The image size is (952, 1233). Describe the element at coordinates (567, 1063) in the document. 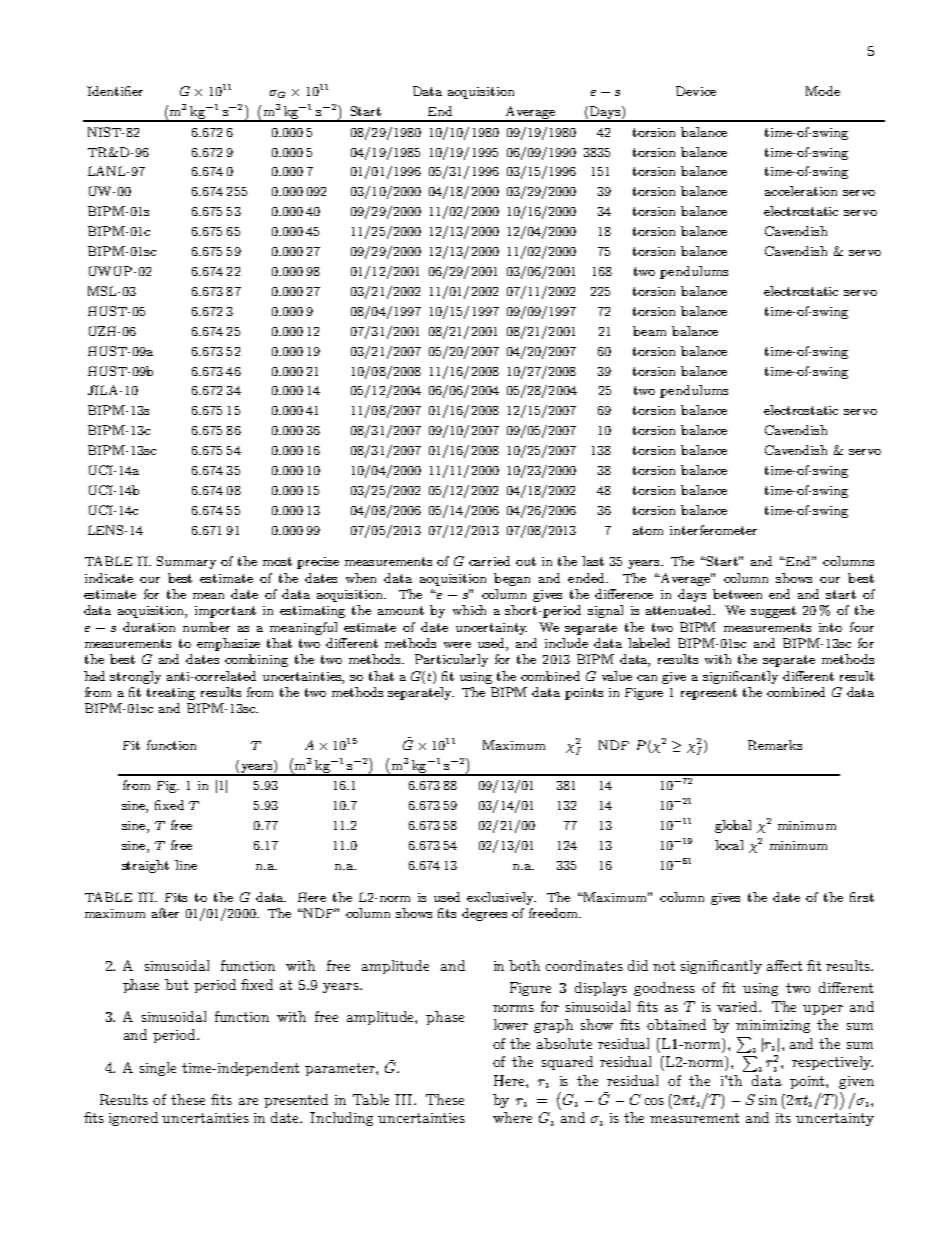

I see `squared` at that location.
